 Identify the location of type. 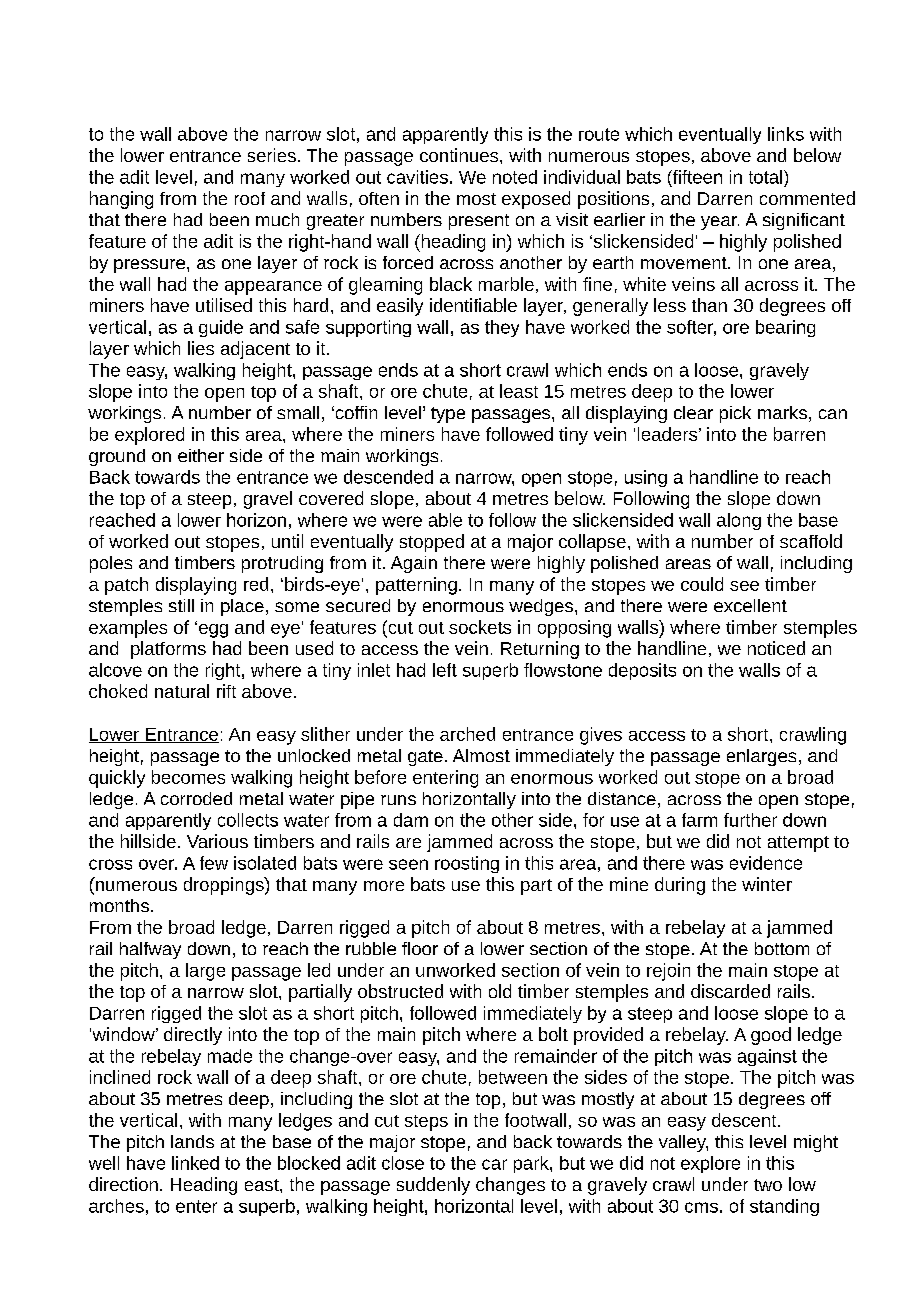
(448, 415).
